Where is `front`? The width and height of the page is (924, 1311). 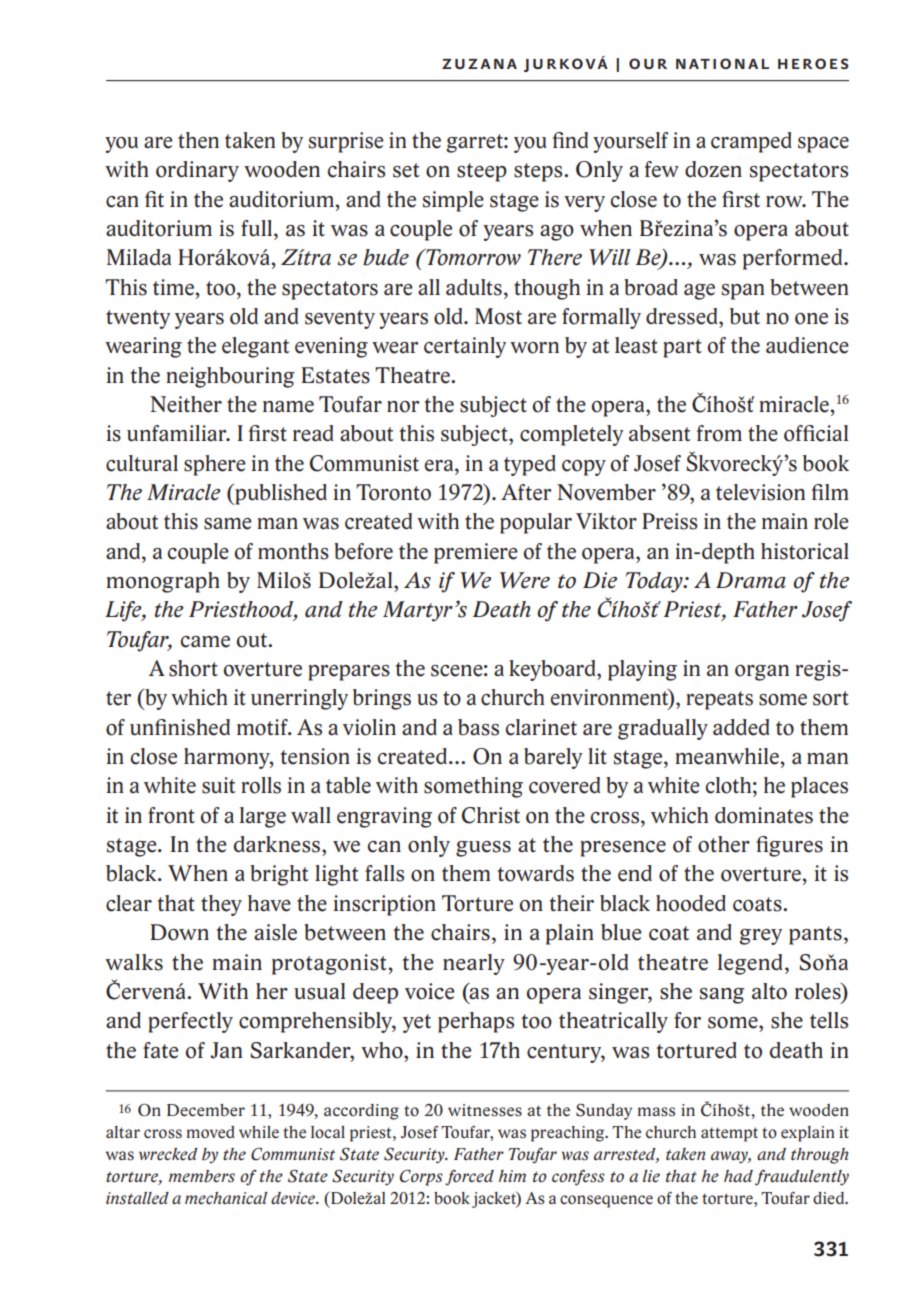 front is located at coordinates (171, 815).
